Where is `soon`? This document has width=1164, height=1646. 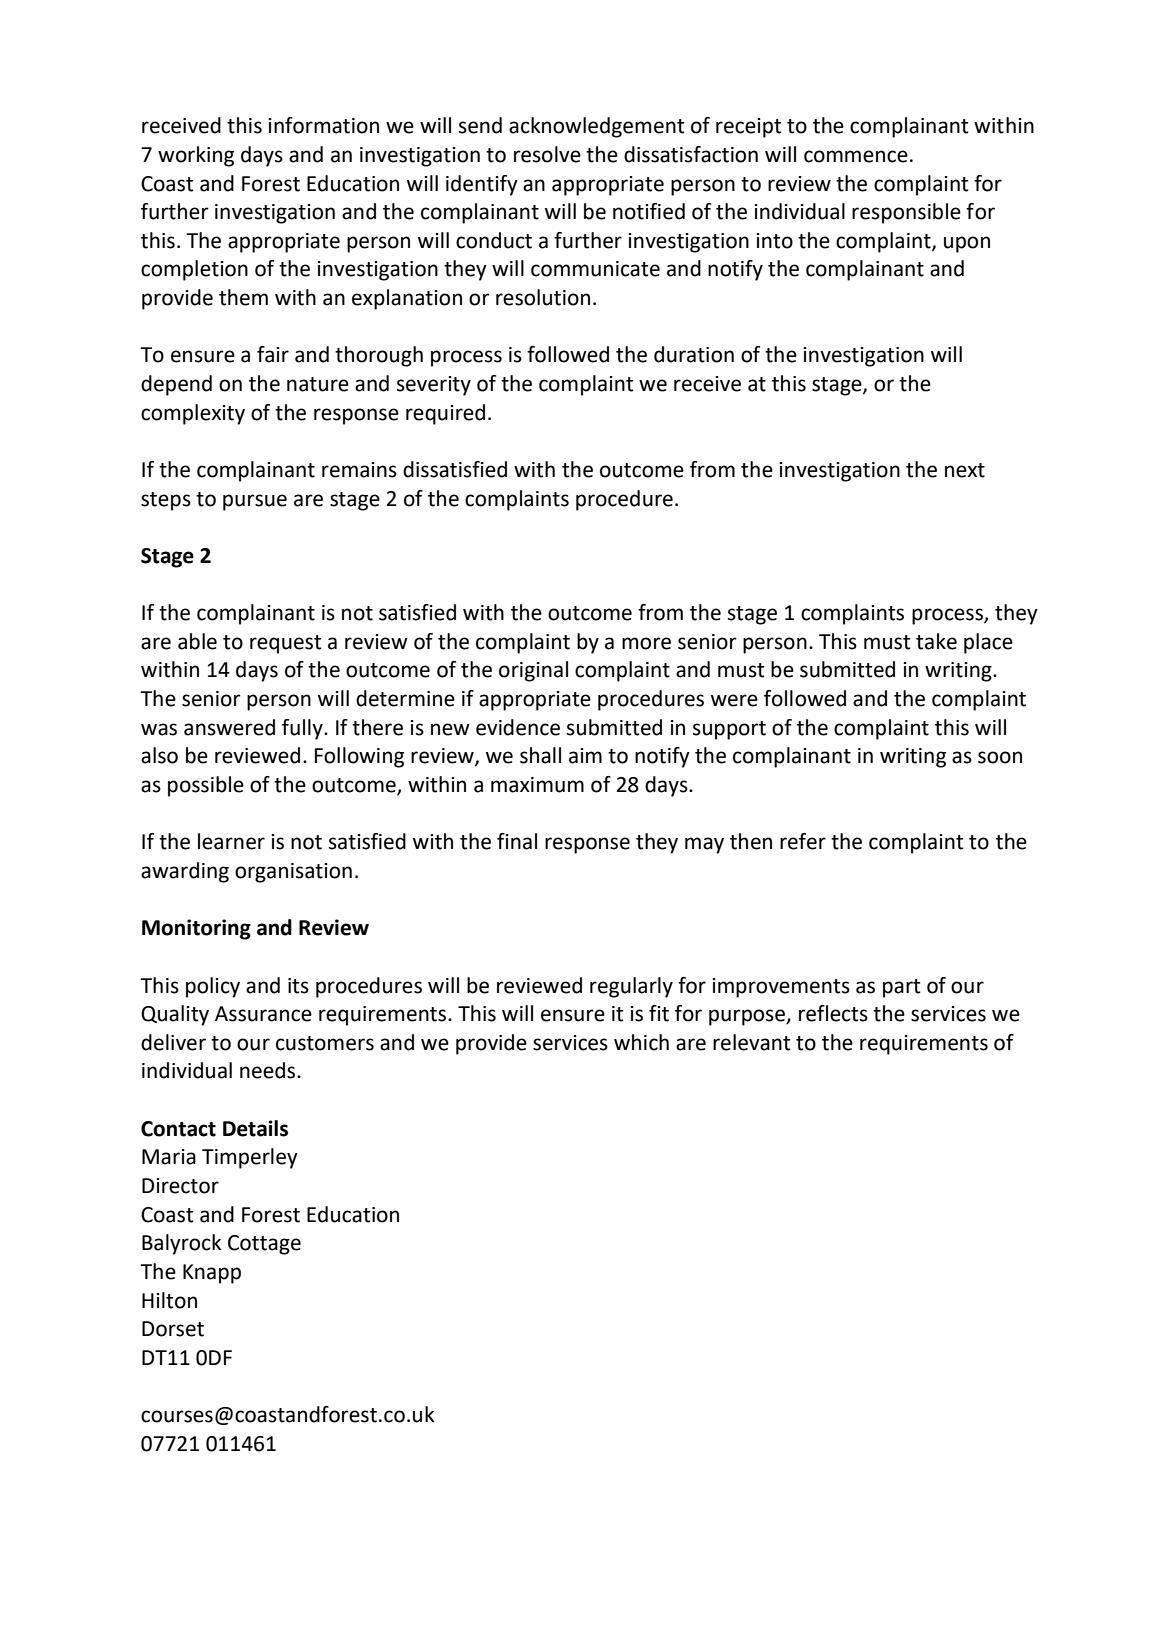
soon is located at coordinates (1000, 757).
